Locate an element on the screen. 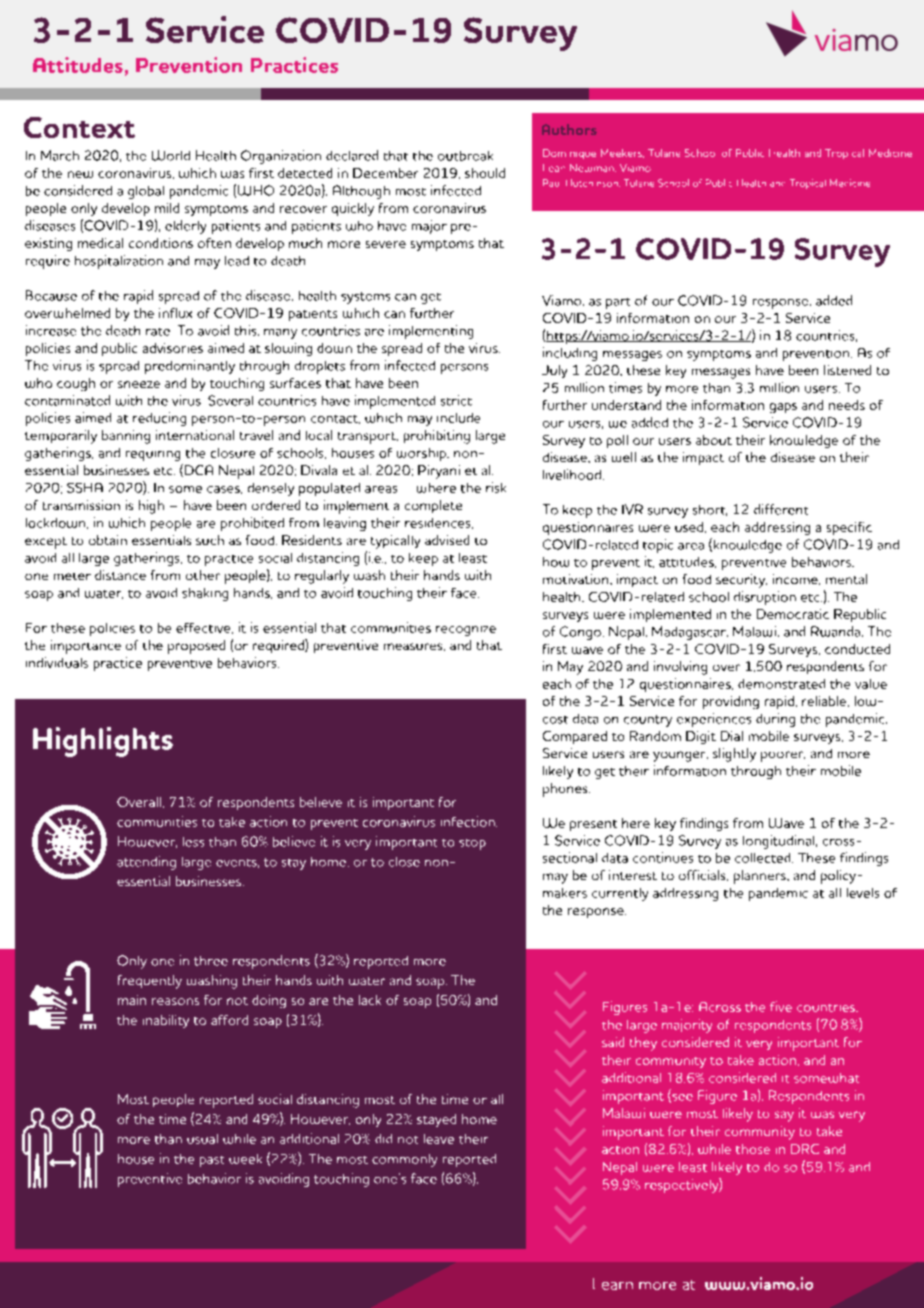  obtain is located at coordinates (108, 540).
